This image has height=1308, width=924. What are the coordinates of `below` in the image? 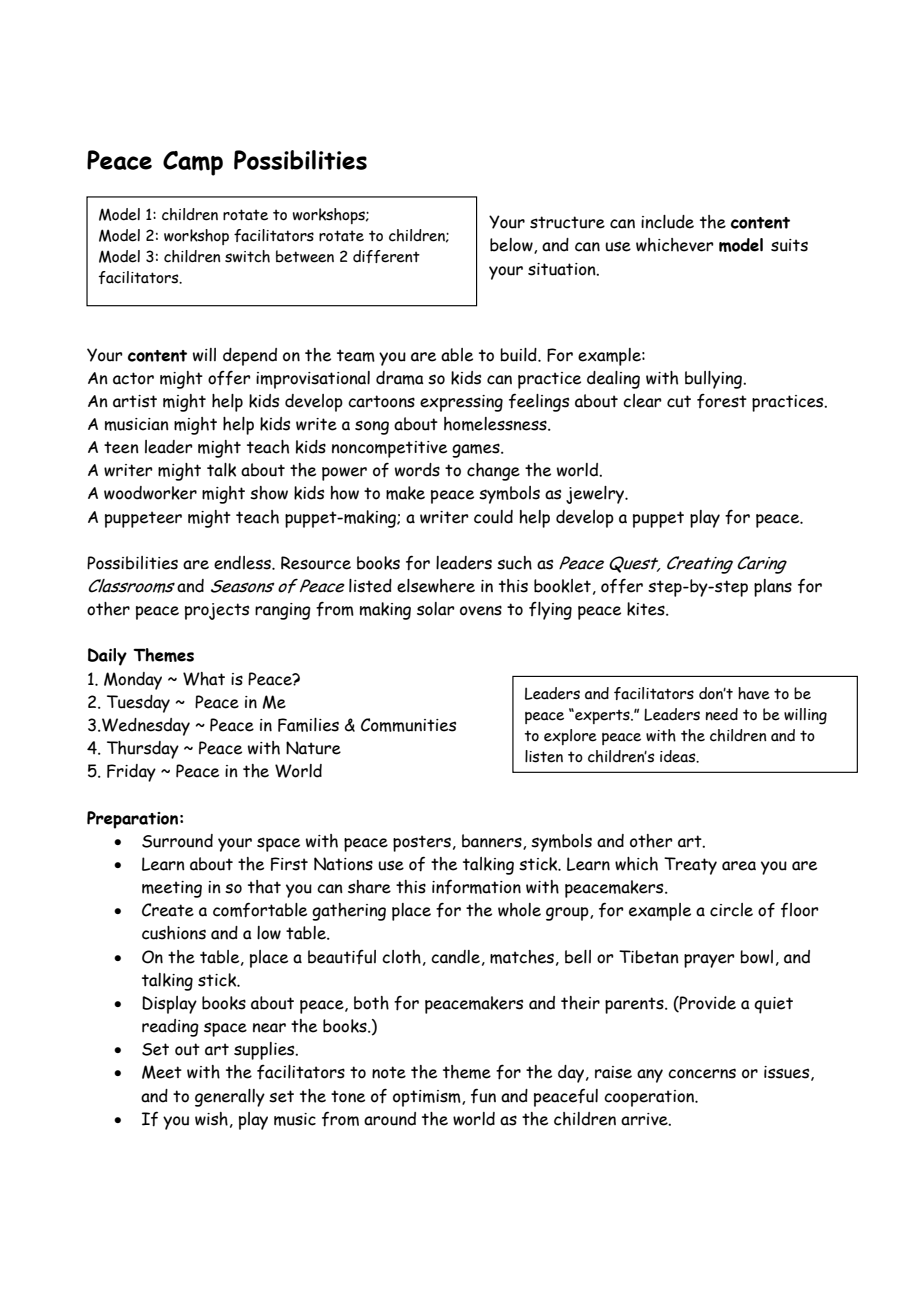 It's located at (512, 246).
